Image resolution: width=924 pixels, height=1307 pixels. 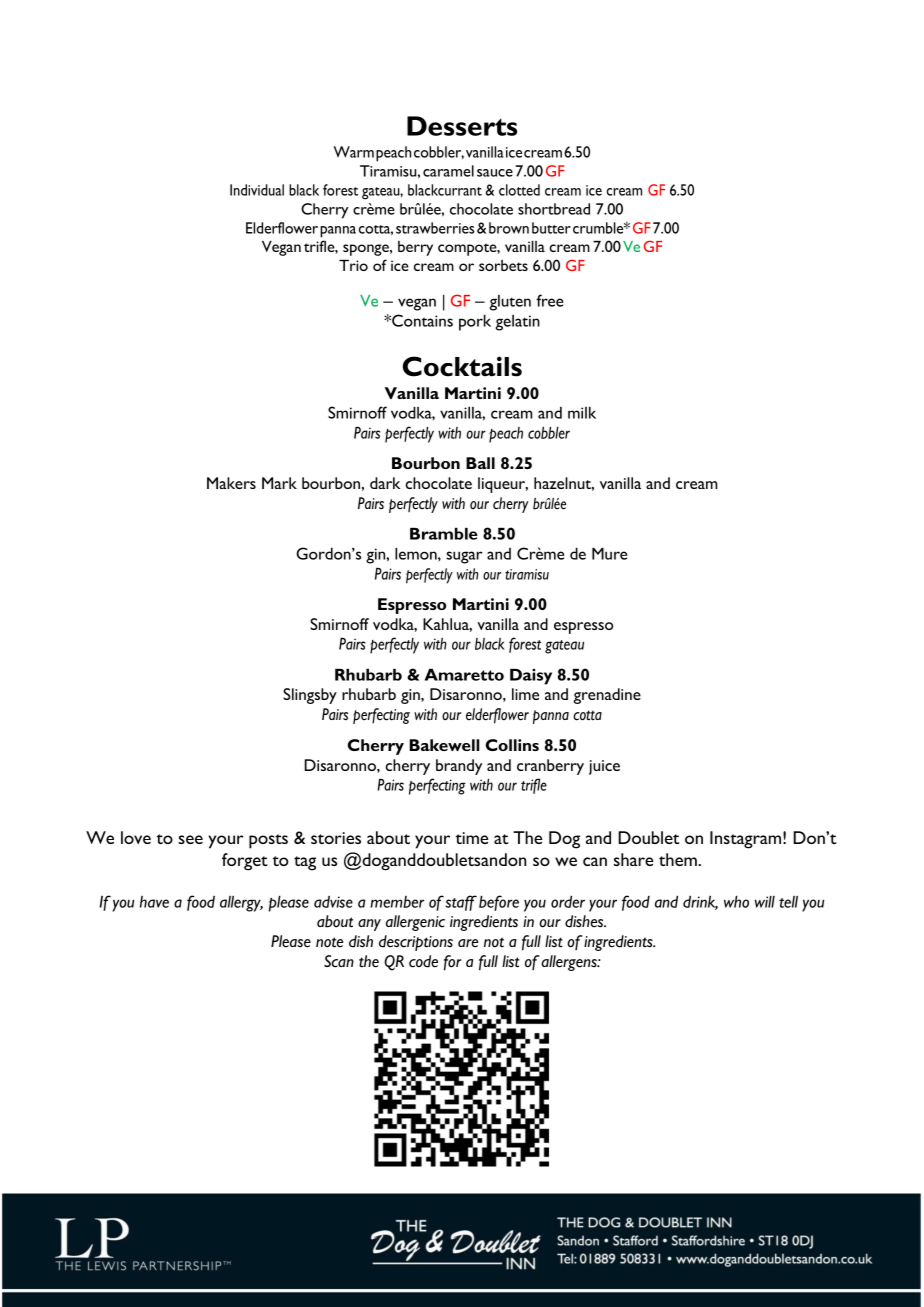 What do you see at coordinates (519, 190) in the page?
I see `clotted` at bounding box center [519, 190].
